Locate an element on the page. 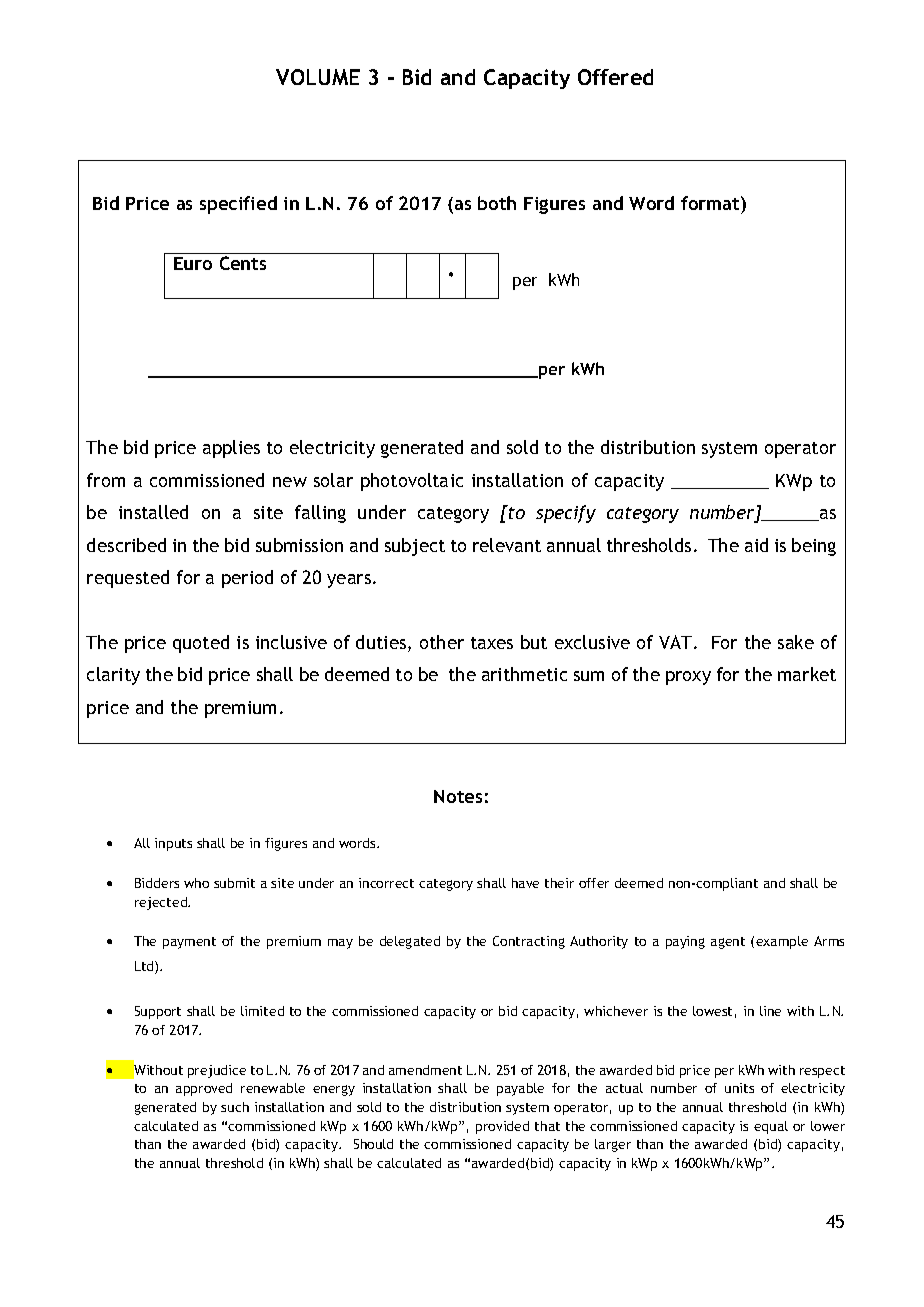  VOLUME is located at coordinates (318, 77).
